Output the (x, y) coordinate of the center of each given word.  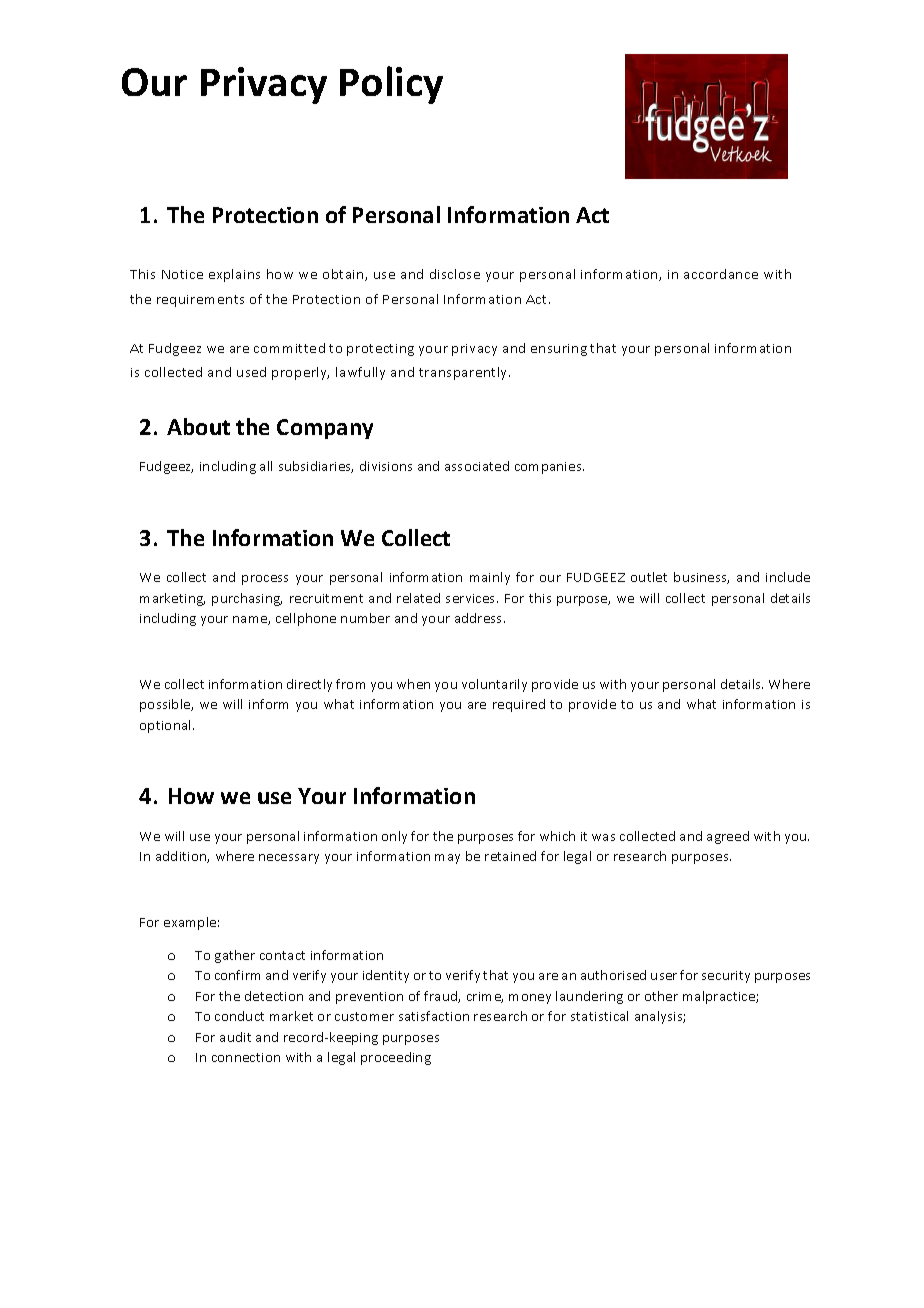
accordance (721, 274)
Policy (391, 85)
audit (235, 1037)
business (701, 578)
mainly (490, 578)
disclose (455, 274)
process (265, 580)
